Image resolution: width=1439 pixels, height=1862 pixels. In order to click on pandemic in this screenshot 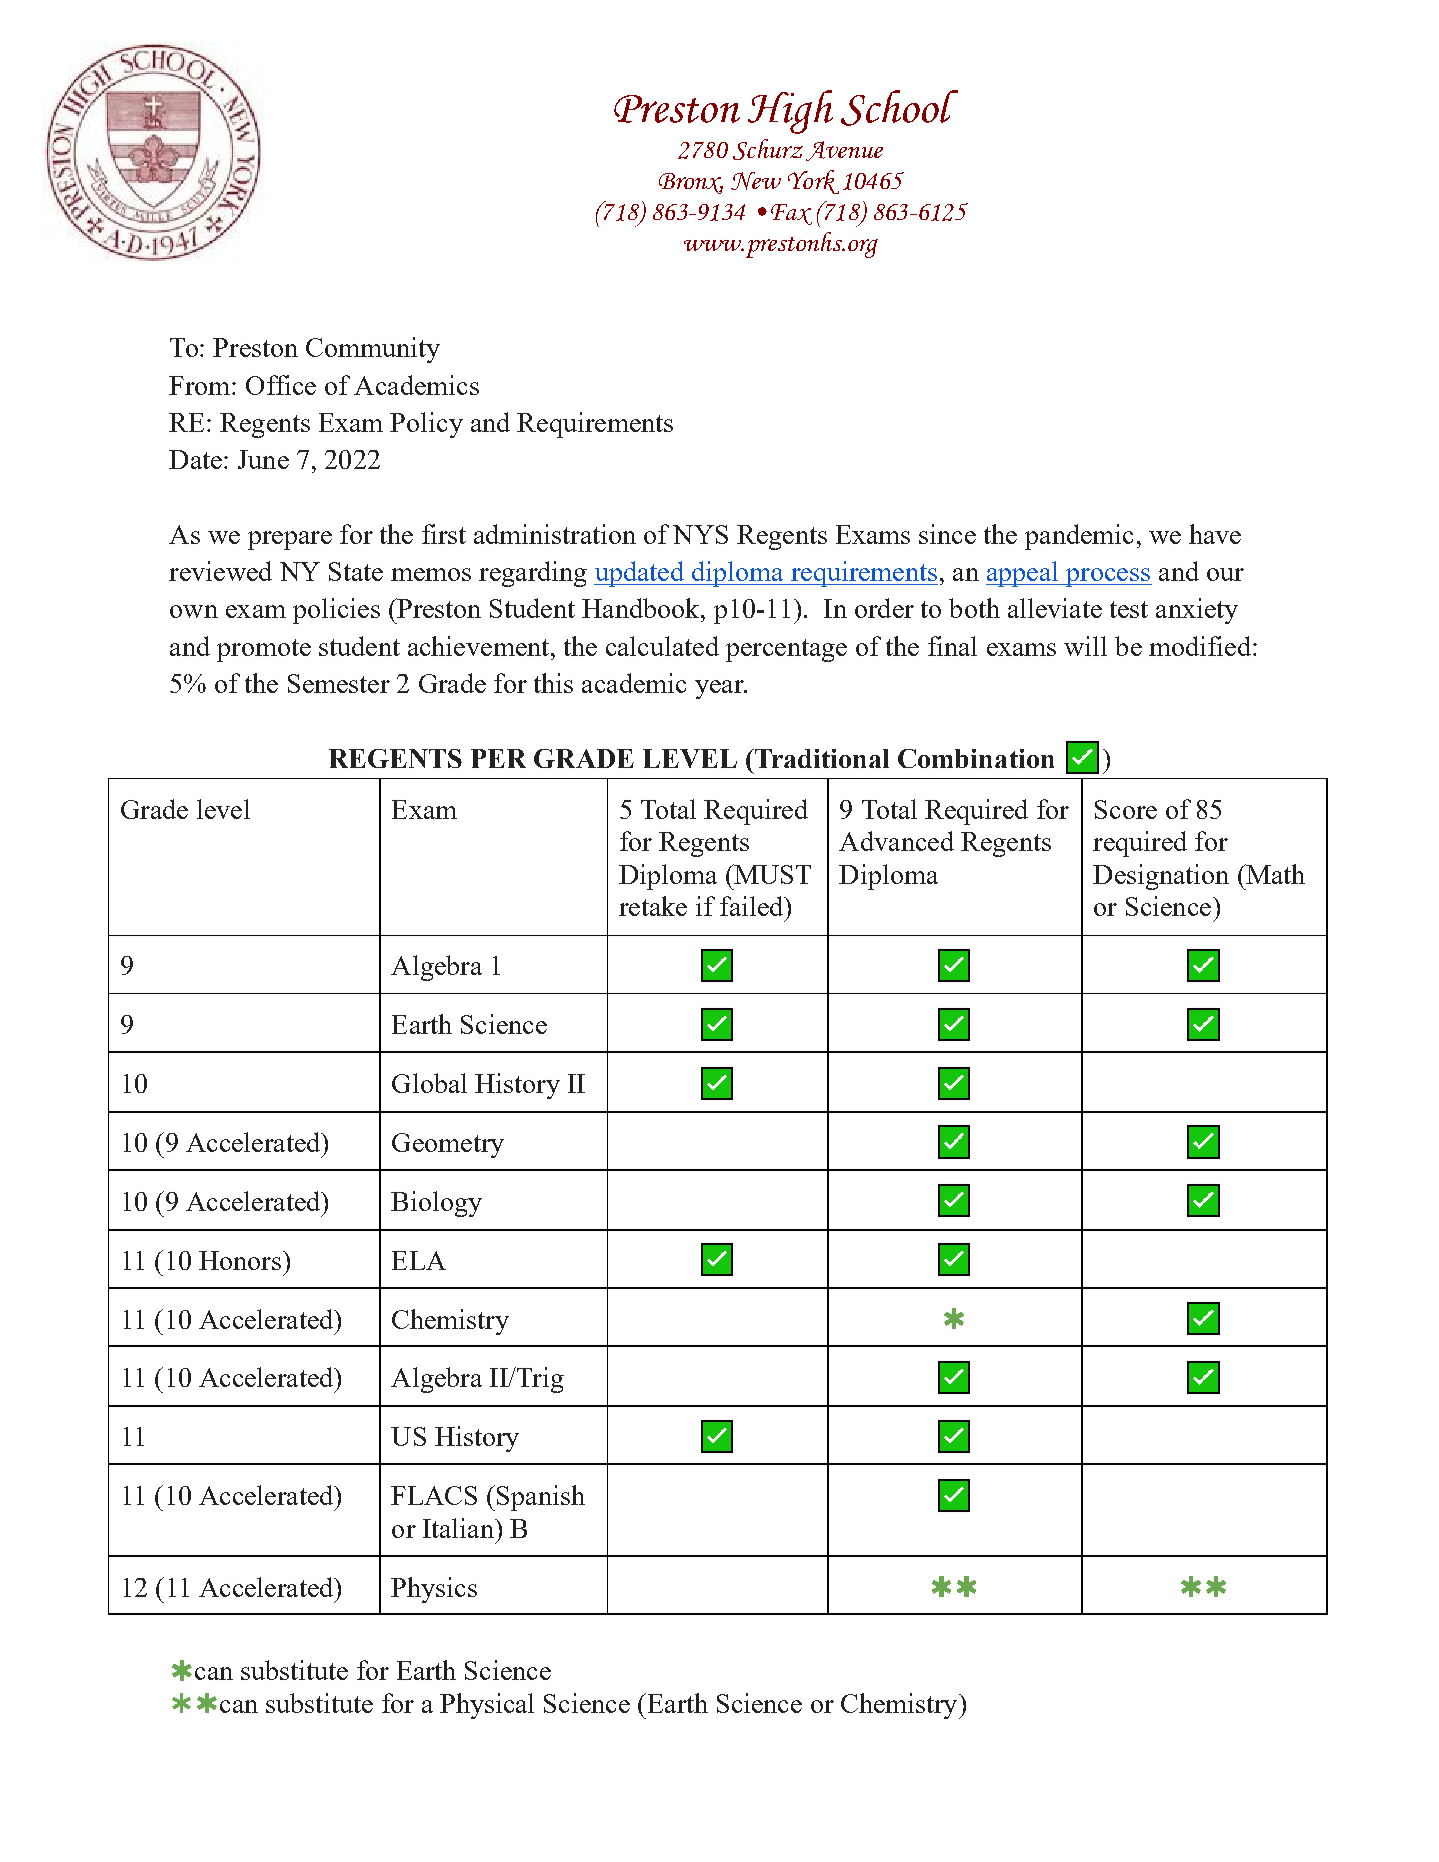, I will do `click(1079, 537)`.
